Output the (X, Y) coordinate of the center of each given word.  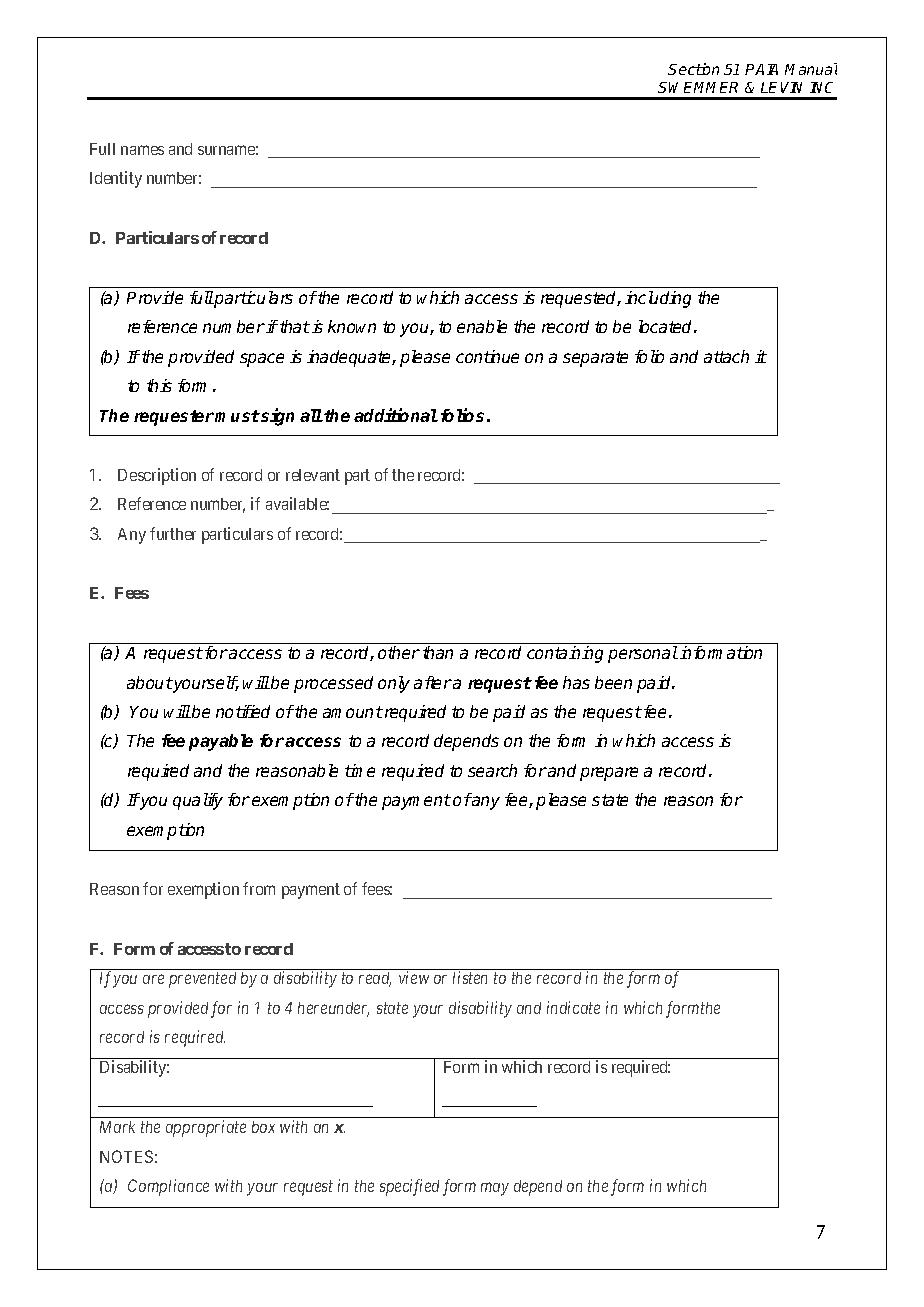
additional (396, 415)
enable (482, 326)
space (262, 360)
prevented (202, 980)
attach (726, 356)
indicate (573, 1007)
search (492, 770)
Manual (811, 69)
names (142, 150)
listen (470, 977)
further (173, 533)
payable (221, 742)
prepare (609, 774)
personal (643, 654)
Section (693, 69)
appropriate (206, 1128)
